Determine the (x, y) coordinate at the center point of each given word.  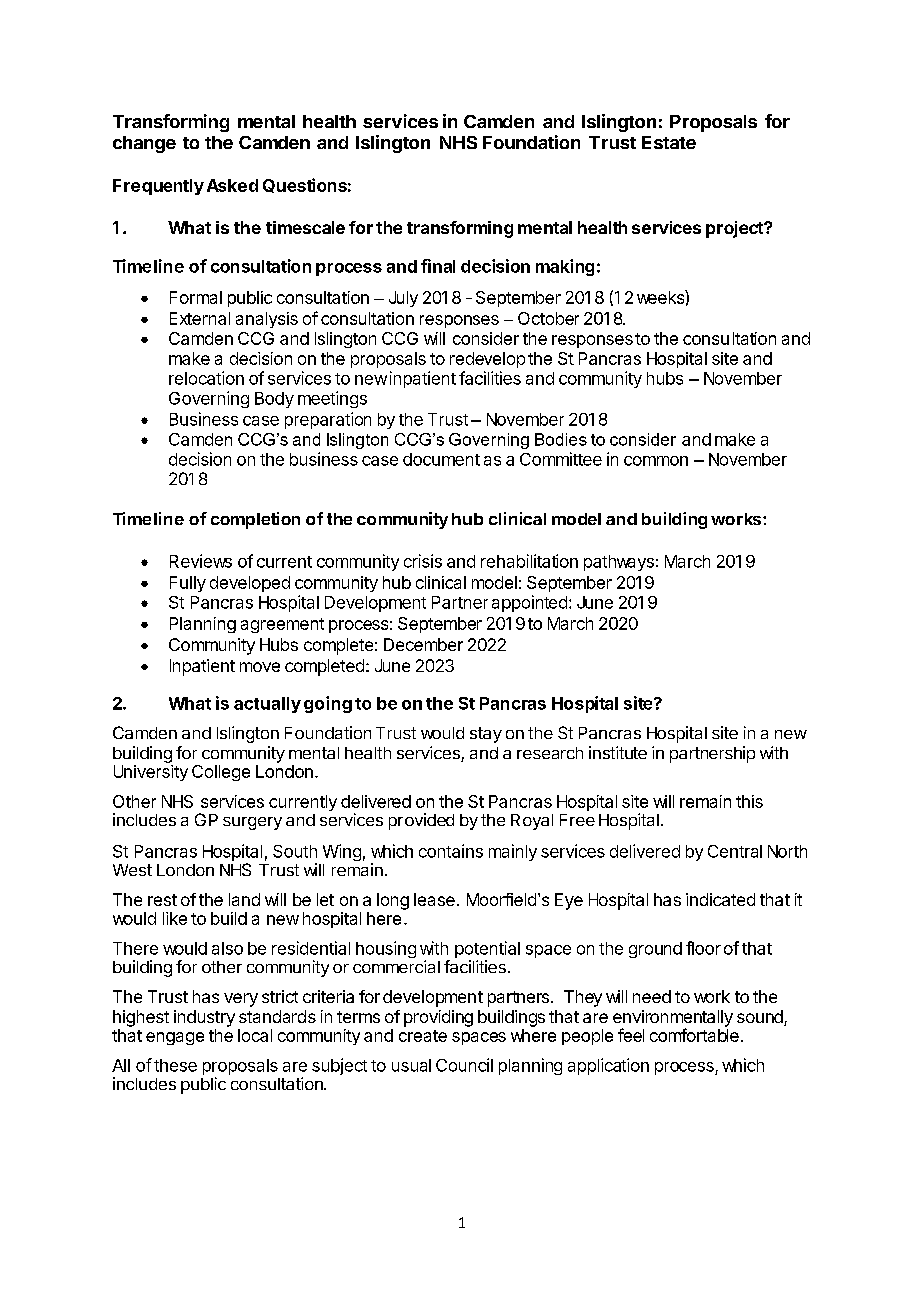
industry (204, 1018)
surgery (252, 823)
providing (438, 1018)
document (441, 459)
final (438, 266)
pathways (619, 563)
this (749, 801)
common (656, 461)
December (423, 644)
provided (421, 821)
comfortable (694, 1035)
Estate (669, 142)
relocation (206, 378)
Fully (188, 584)
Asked (232, 185)
